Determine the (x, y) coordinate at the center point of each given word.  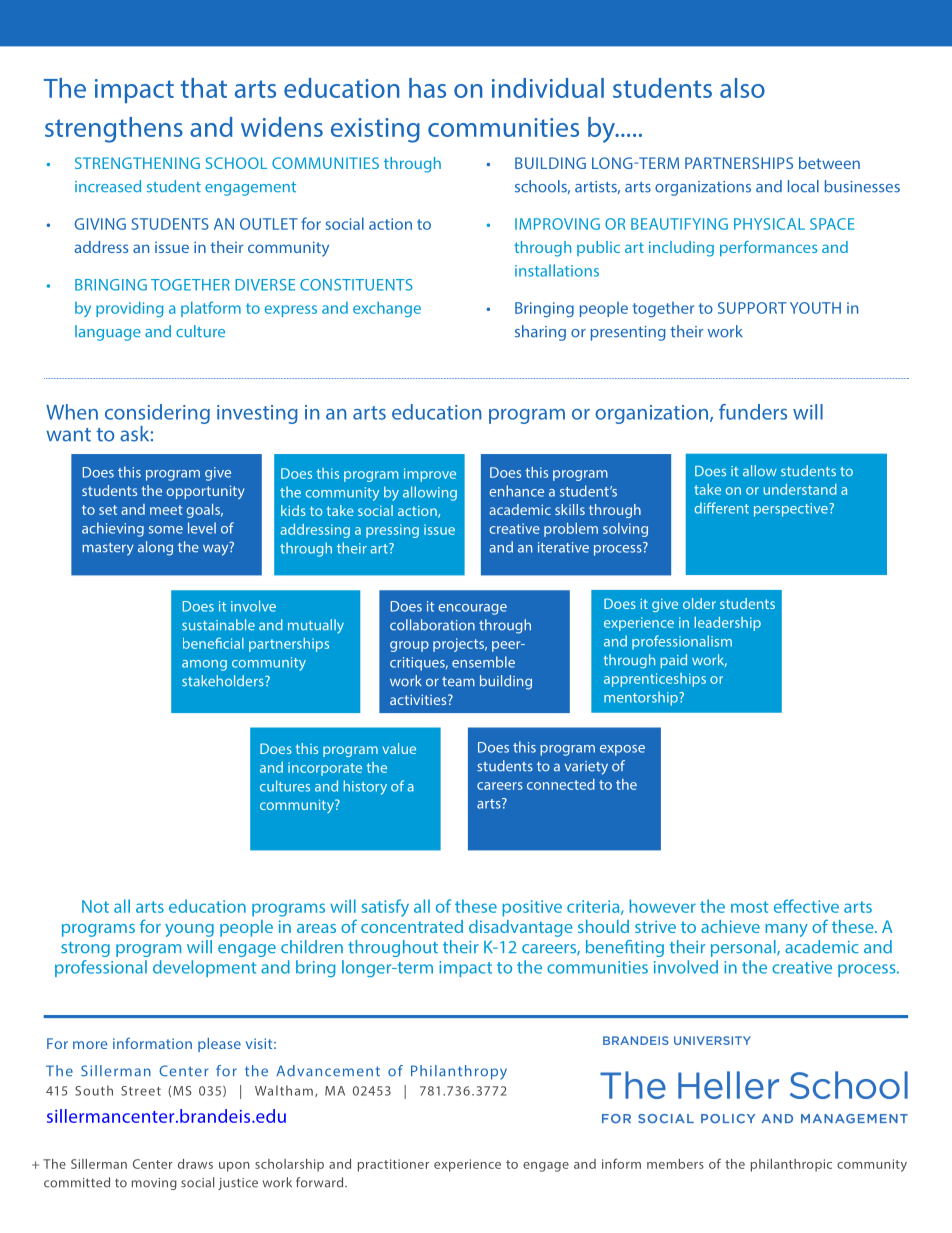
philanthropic (791, 1165)
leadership (728, 624)
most (750, 907)
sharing (540, 333)
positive (532, 908)
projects (460, 645)
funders (753, 412)
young (189, 930)
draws (195, 1164)
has (427, 88)
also (742, 88)
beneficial (213, 643)
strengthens (114, 130)
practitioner (393, 1165)
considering (157, 414)
